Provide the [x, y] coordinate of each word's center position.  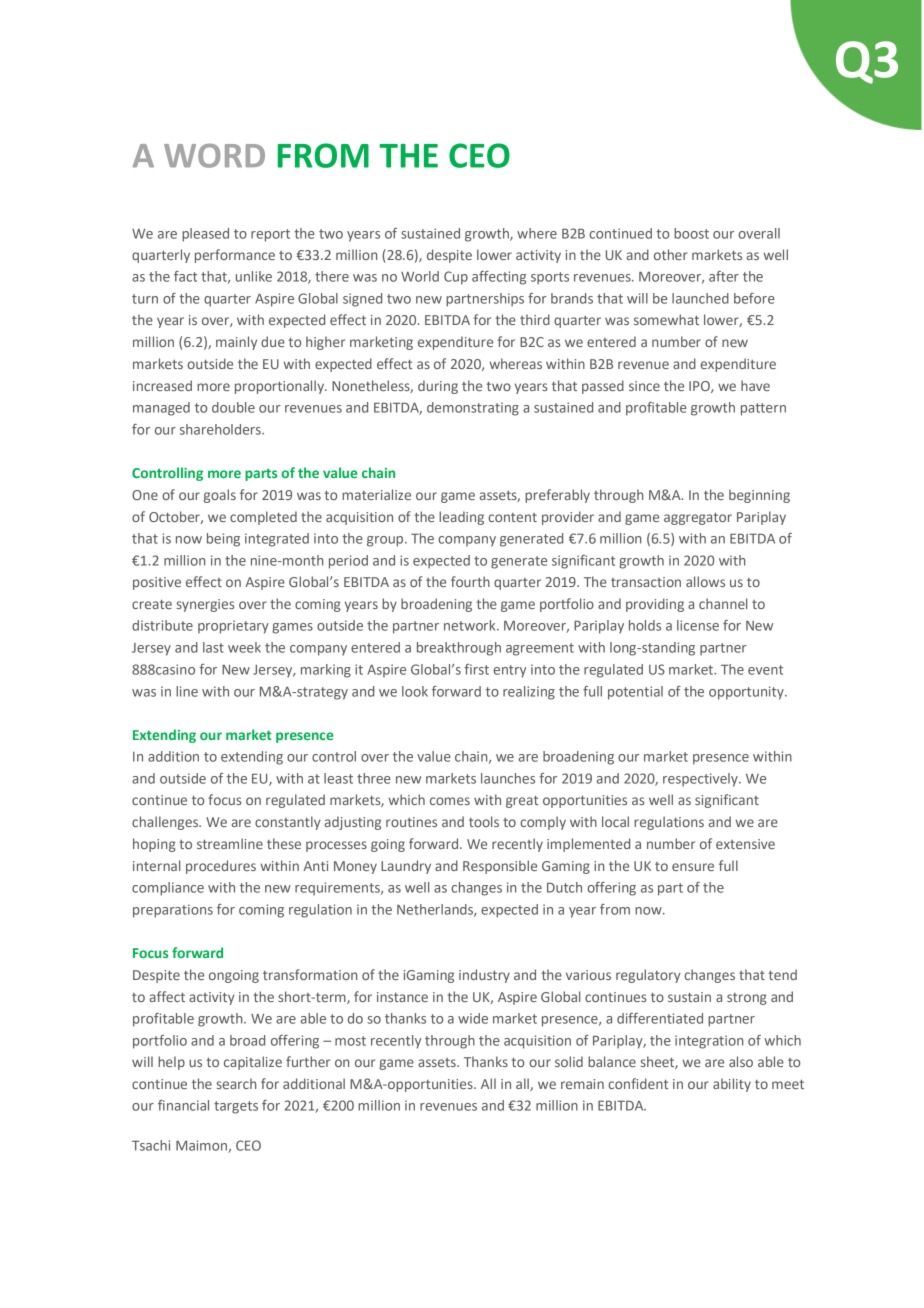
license [698, 625]
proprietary [233, 627]
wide [473, 1018]
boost [691, 233]
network [471, 625]
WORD [214, 156]
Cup [456, 278]
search [236, 1083]
